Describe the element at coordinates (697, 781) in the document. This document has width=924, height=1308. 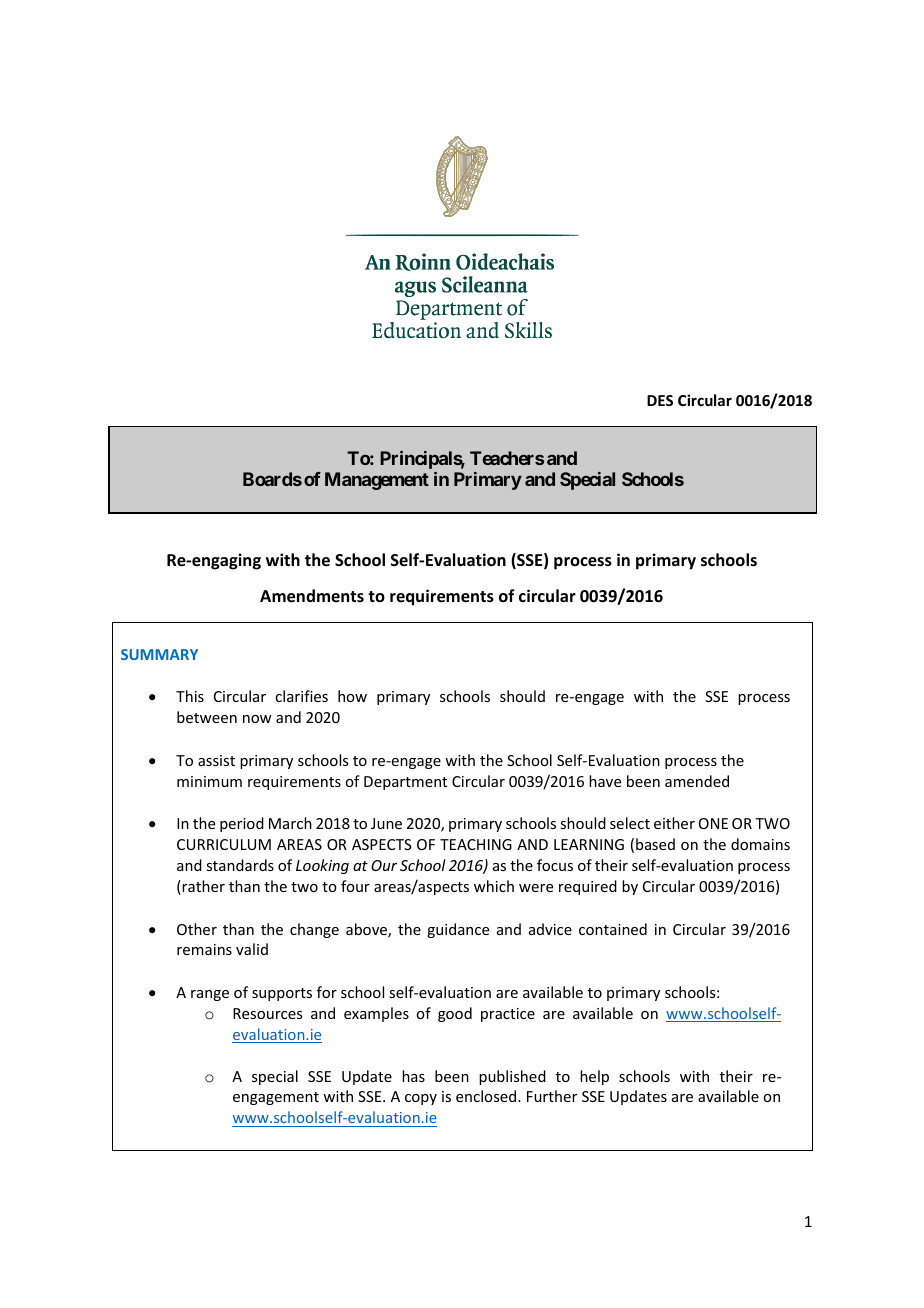
I see `amended` at that location.
